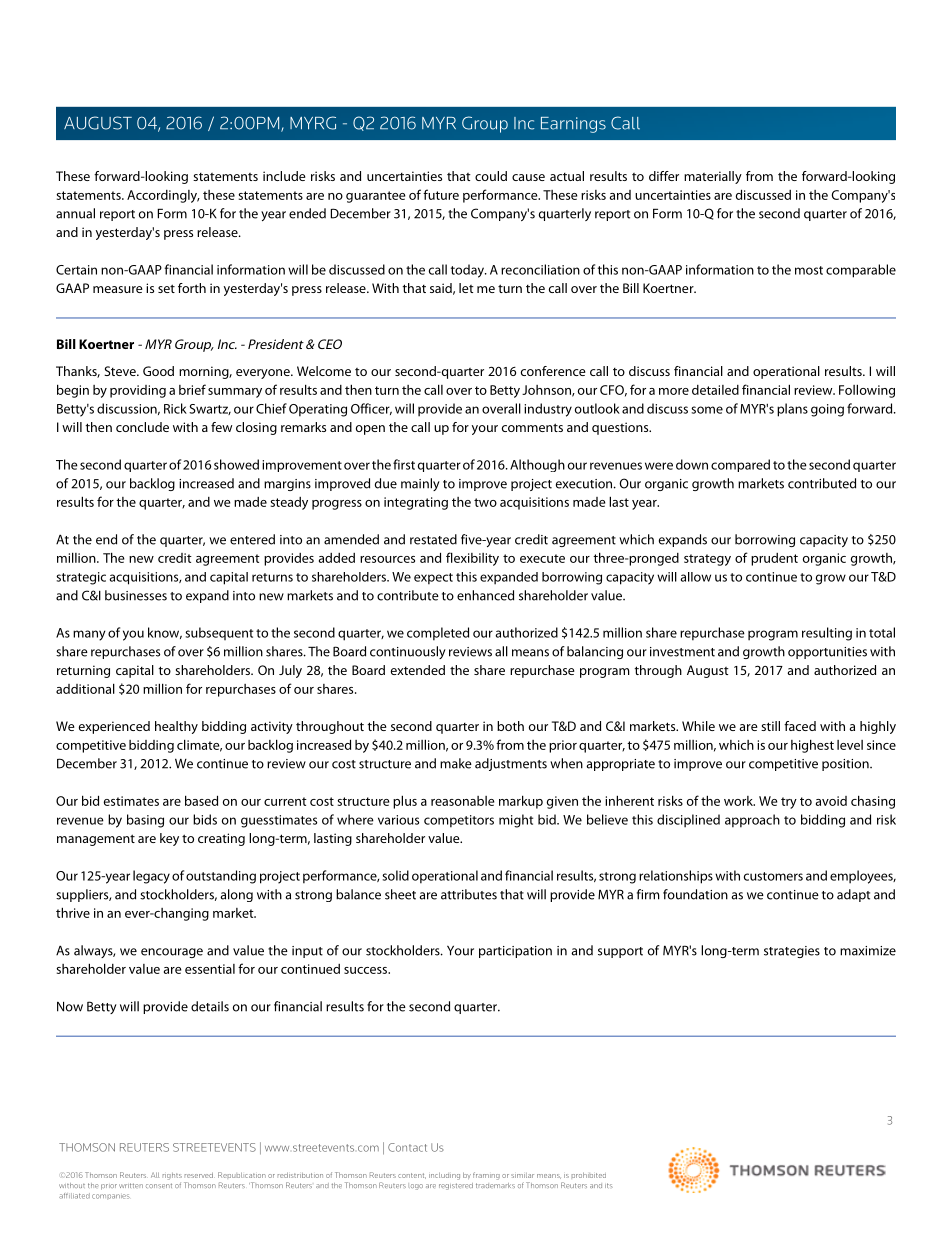  What do you see at coordinates (236, 464) in the document?
I see `showed` at bounding box center [236, 464].
